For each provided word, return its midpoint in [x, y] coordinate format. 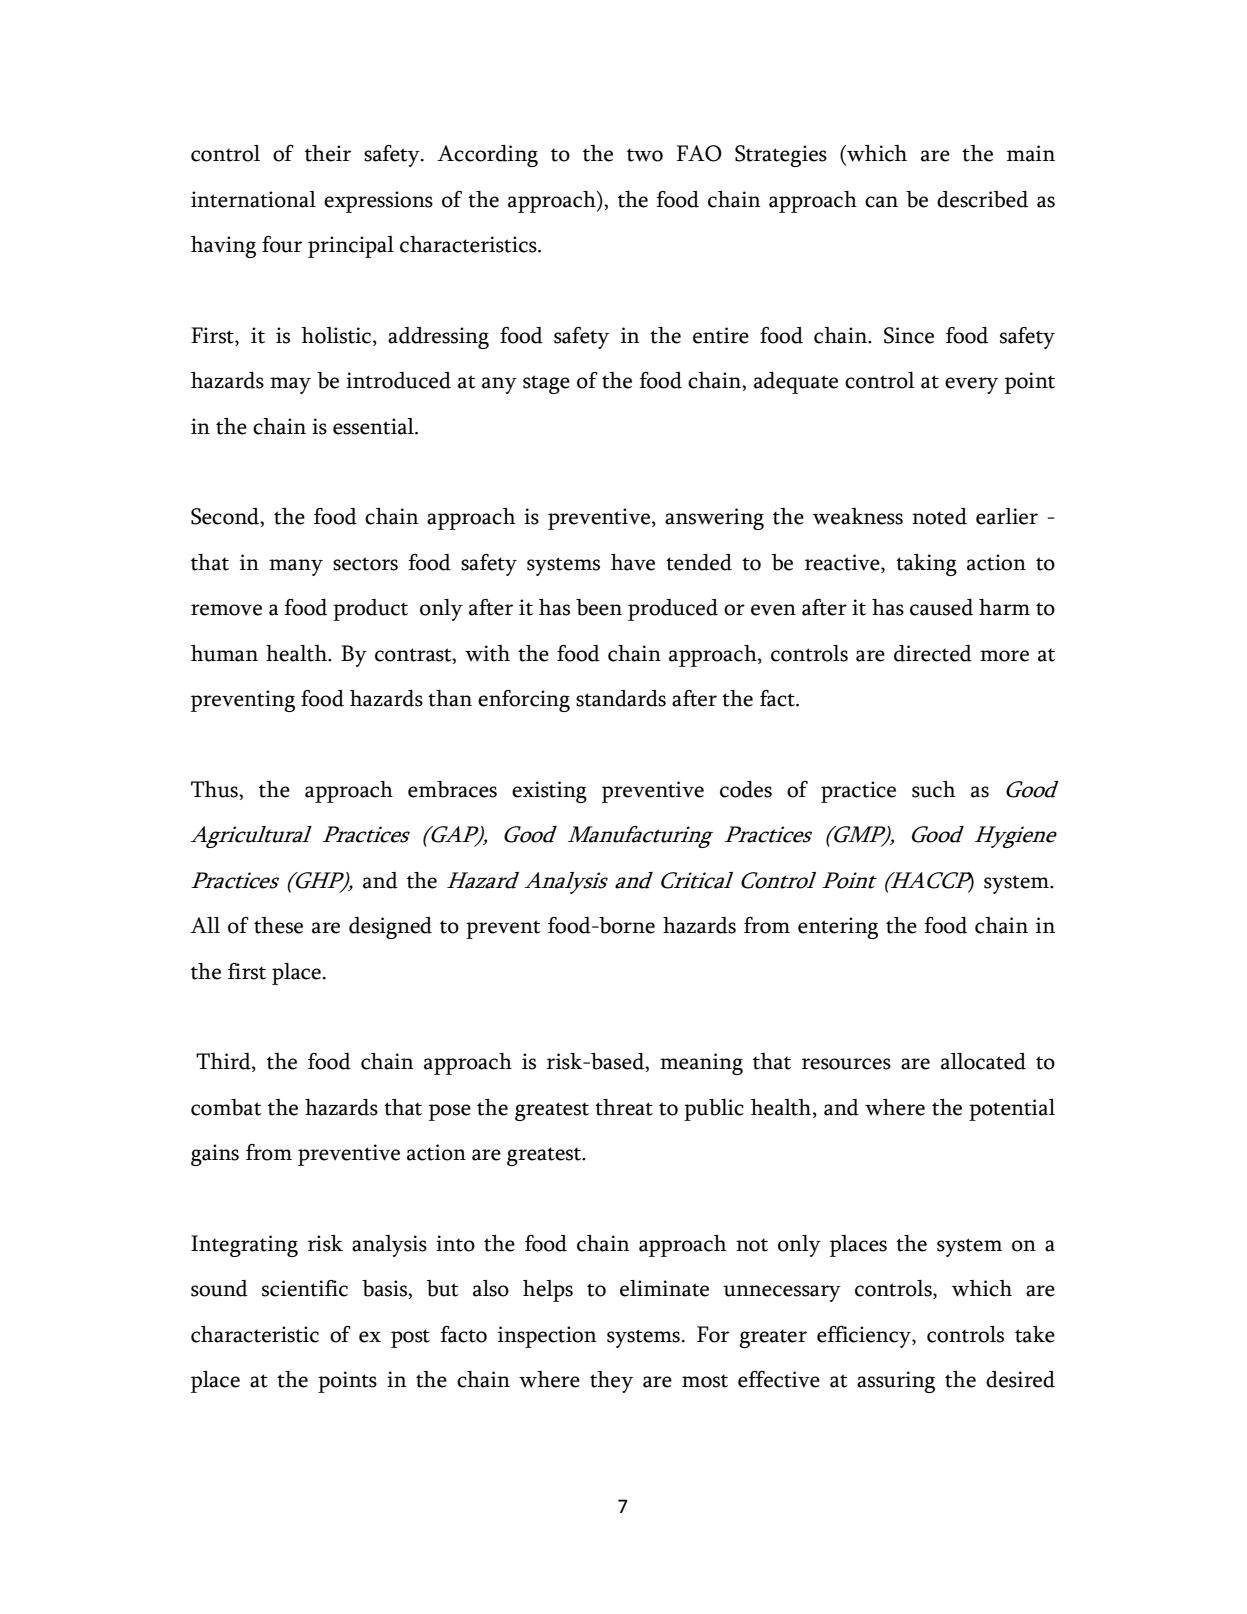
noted [939, 516]
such [934, 789]
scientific [305, 1288]
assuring [896, 1382]
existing [549, 792]
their [328, 153]
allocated [983, 1061]
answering [714, 519]
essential [374, 426]
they [611, 1382]
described [982, 199]
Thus [215, 789]
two [645, 155]
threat [624, 1107]
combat [226, 1107]
